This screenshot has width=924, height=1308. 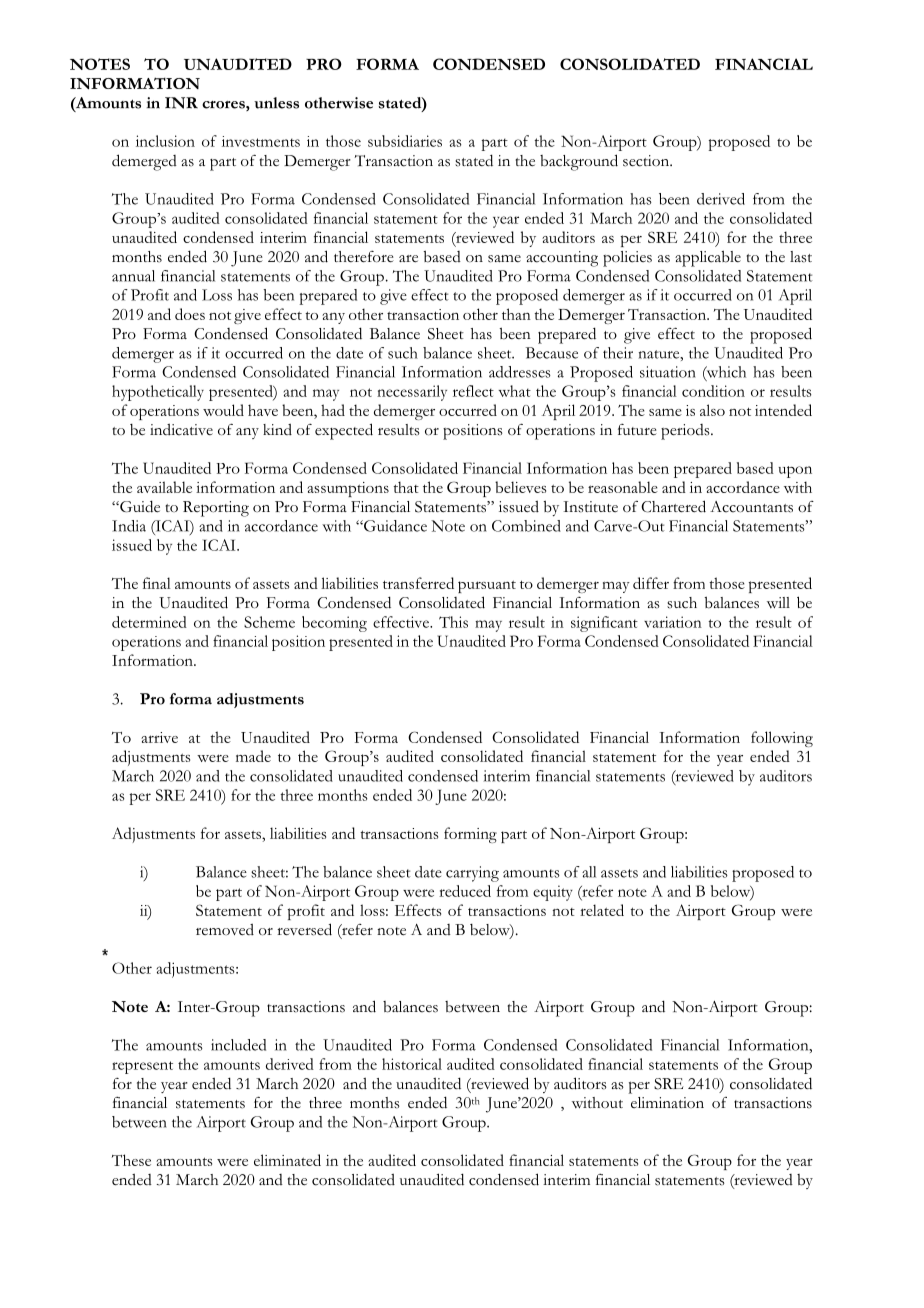 I want to click on forming, so click(x=470, y=835).
